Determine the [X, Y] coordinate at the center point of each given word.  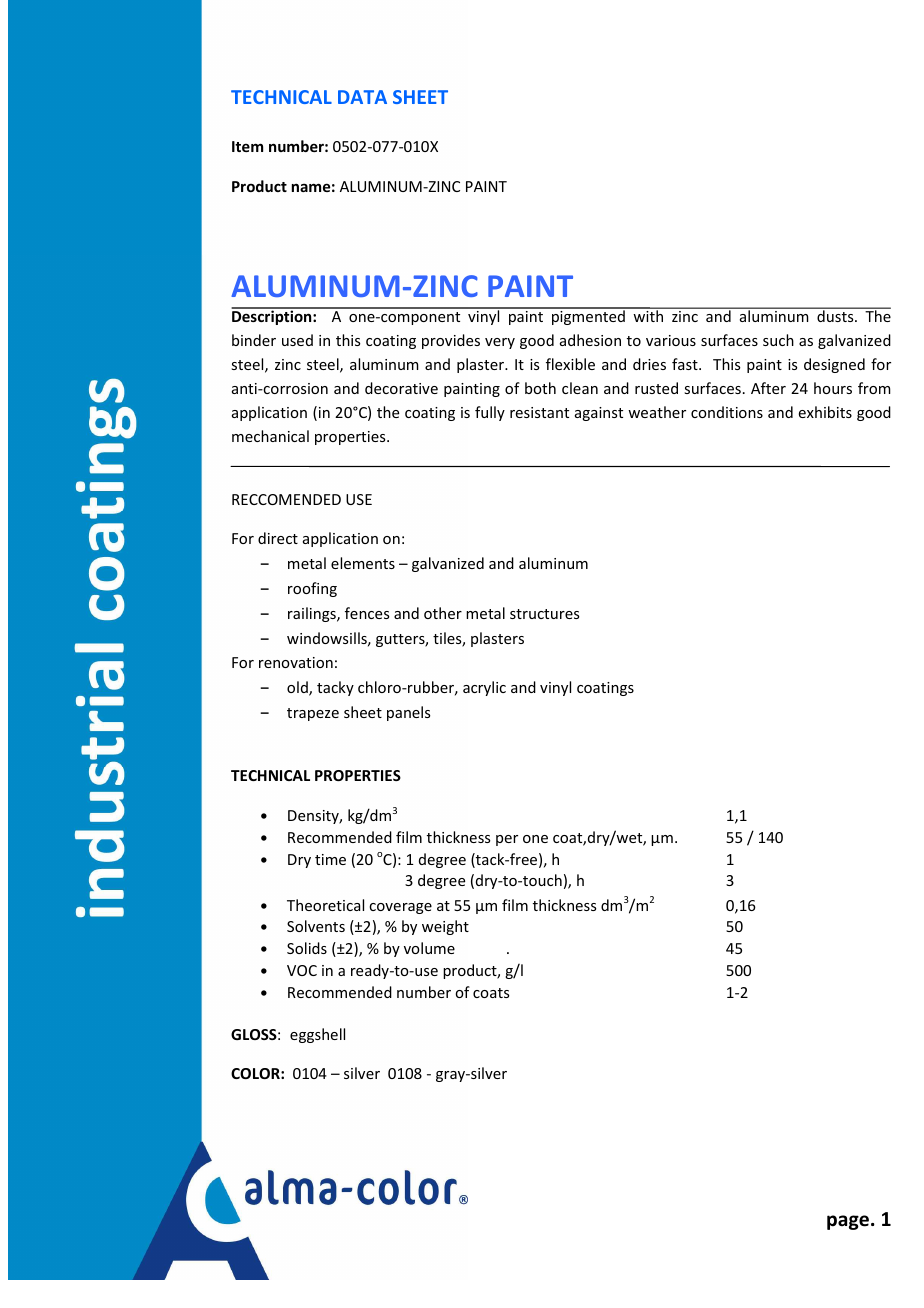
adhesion [590, 340]
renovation [296, 662]
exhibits [825, 412]
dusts [836, 316]
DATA [362, 97]
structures [544, 614]
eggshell [317, 1035]
